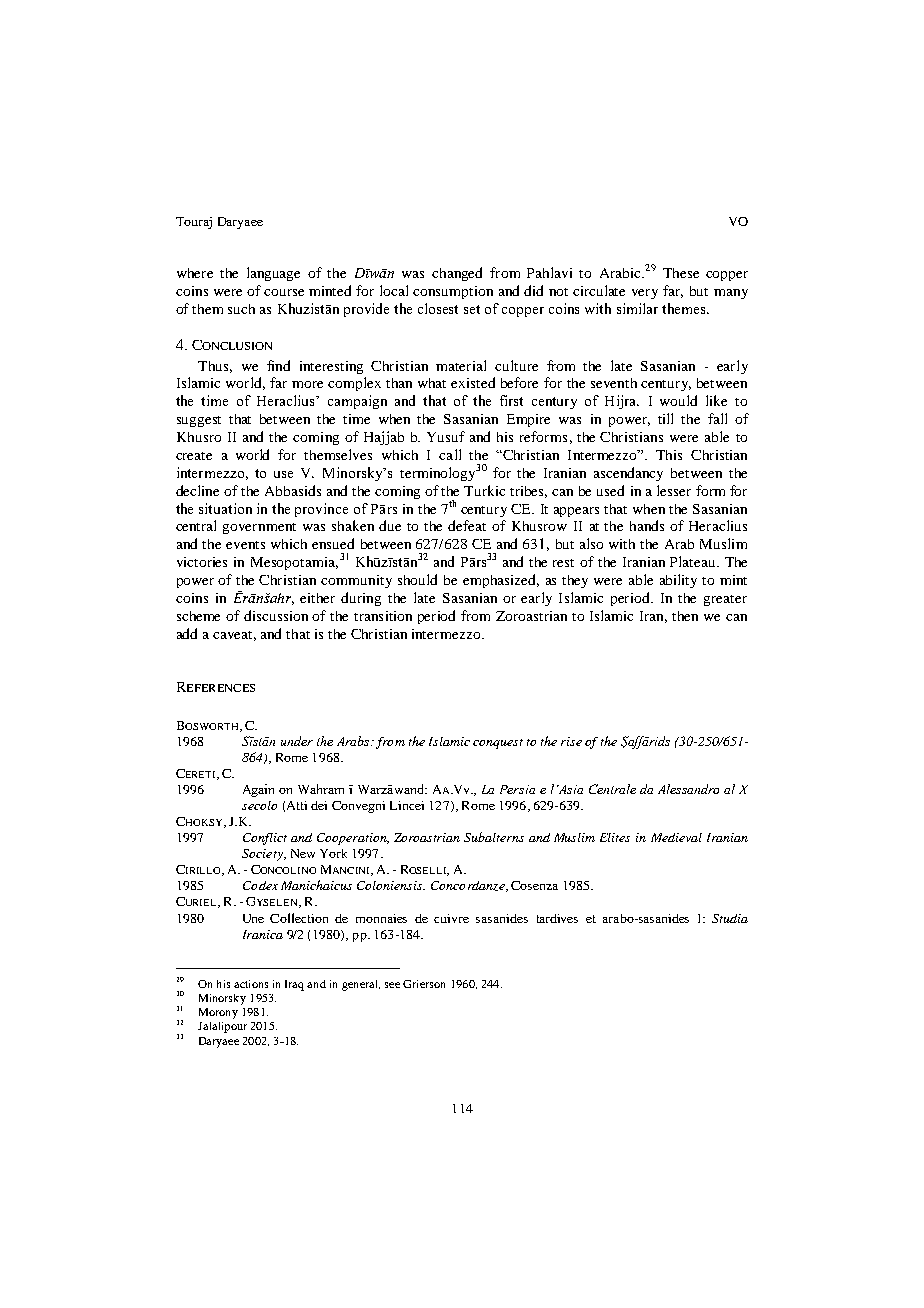  What do you see at coordinates (194, 456) in the document?
I see `create` at bounding box center [194, 456].
